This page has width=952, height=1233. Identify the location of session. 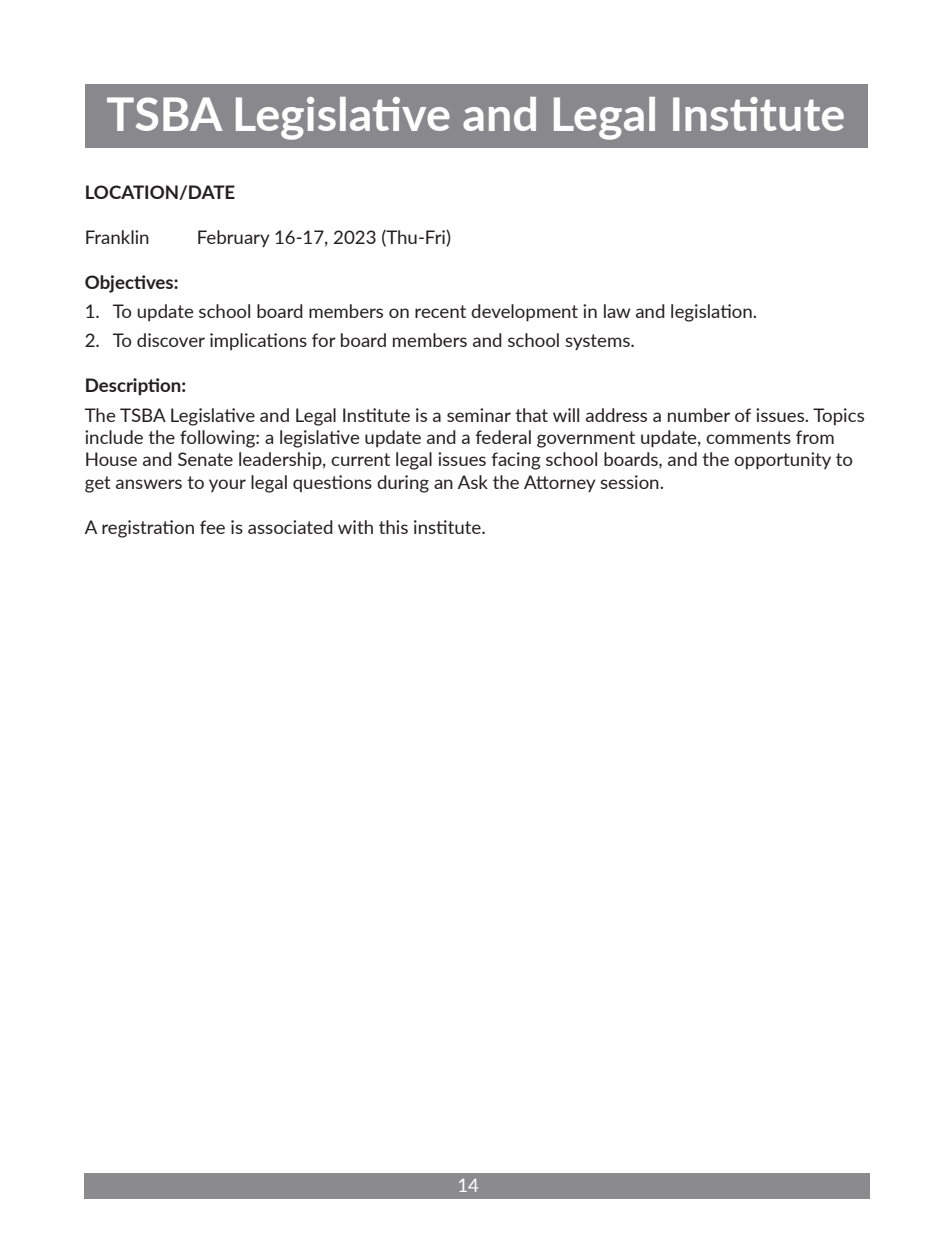
(630, 482).
